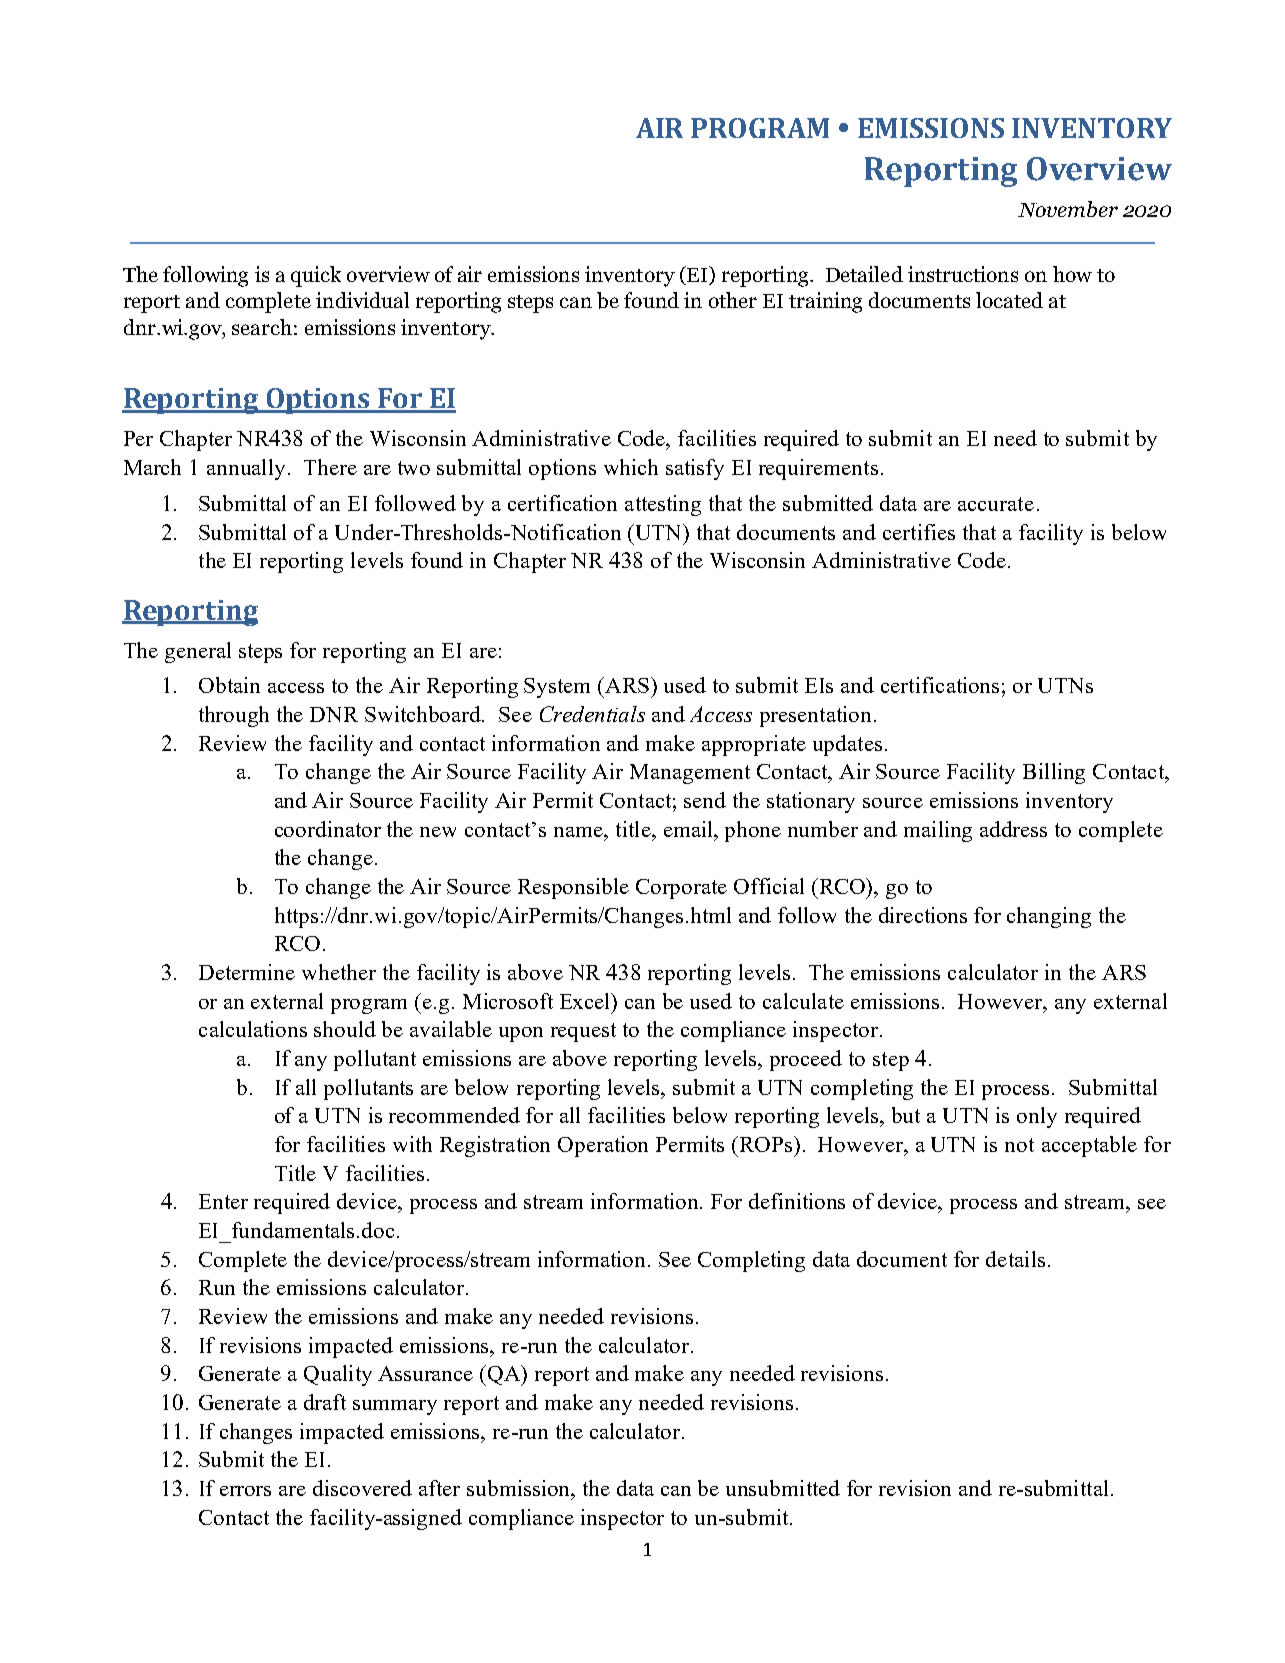 The width and height of the page is (1285, 1663). What do you see at coordinates (234, 716) in the page?
I see `through` at bounding box center [234, 716].
